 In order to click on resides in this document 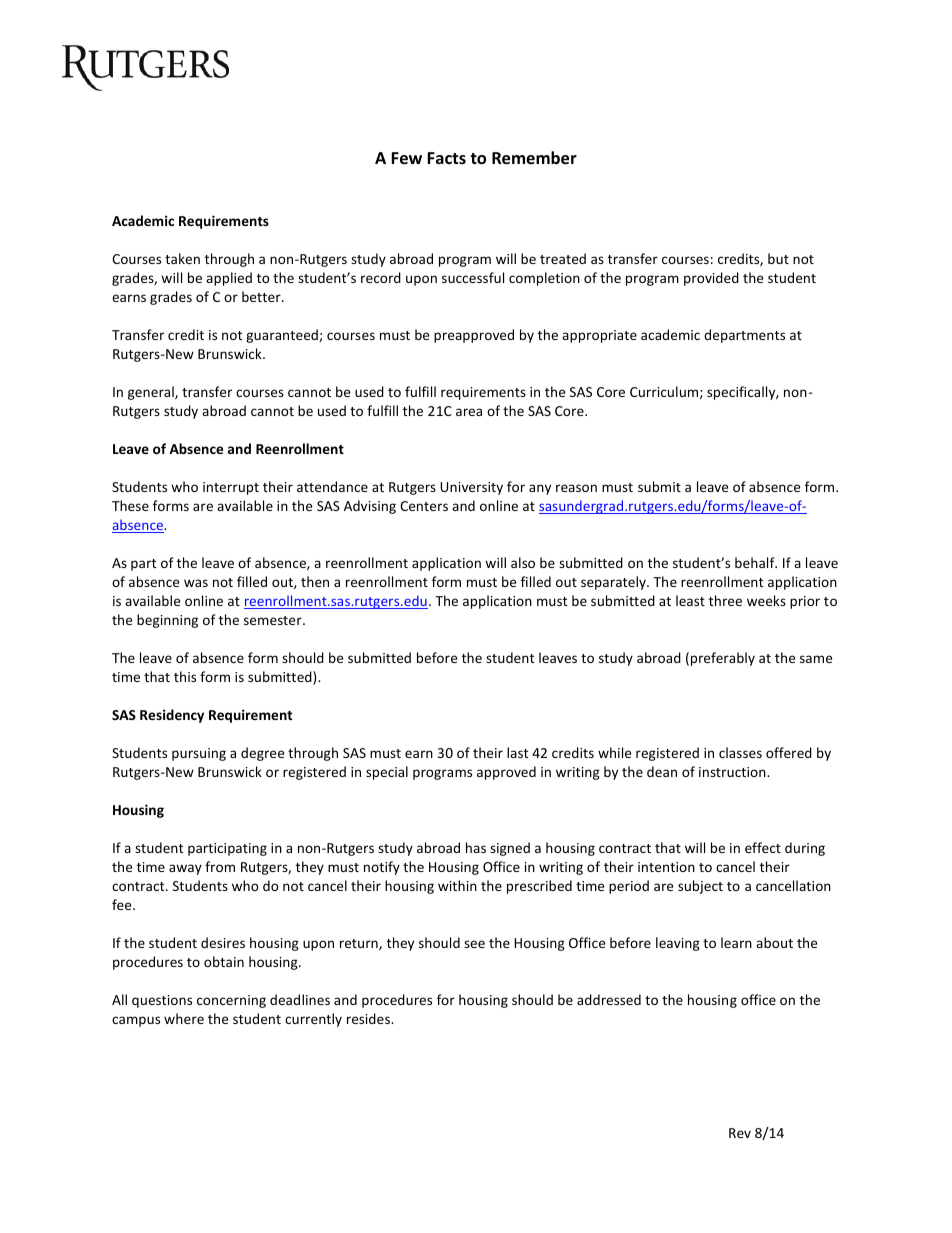, I will do `click(370, 1018)`.
